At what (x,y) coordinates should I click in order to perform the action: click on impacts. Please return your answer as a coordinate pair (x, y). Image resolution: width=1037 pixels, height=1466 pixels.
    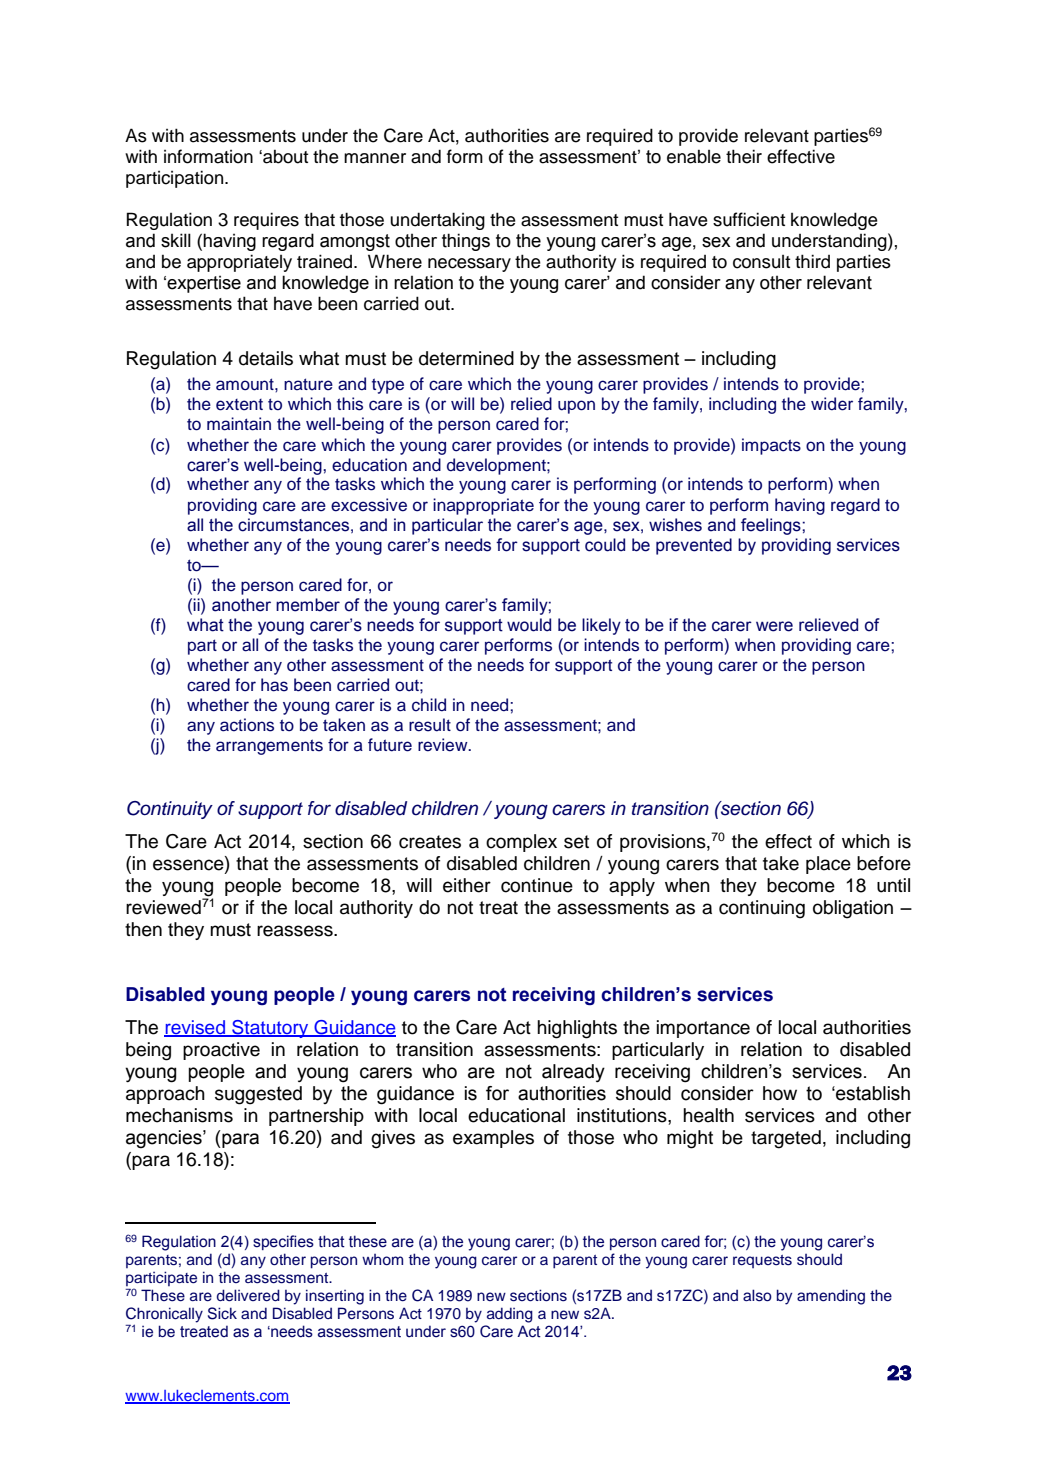
    Looking at the image, I should click on (771, 446).
